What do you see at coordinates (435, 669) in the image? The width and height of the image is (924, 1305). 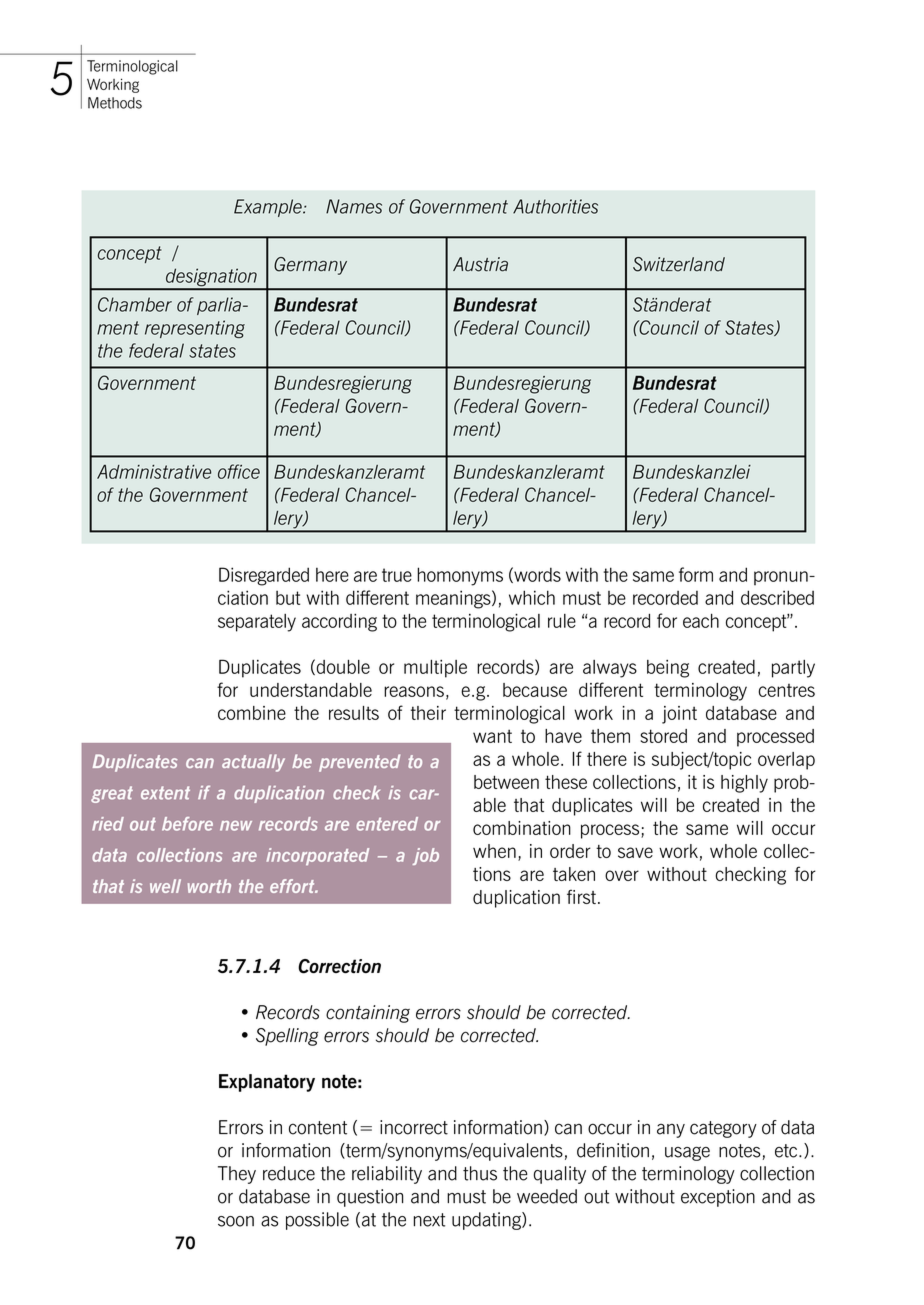 I see `multiple` at bounding box center [435, 669].
